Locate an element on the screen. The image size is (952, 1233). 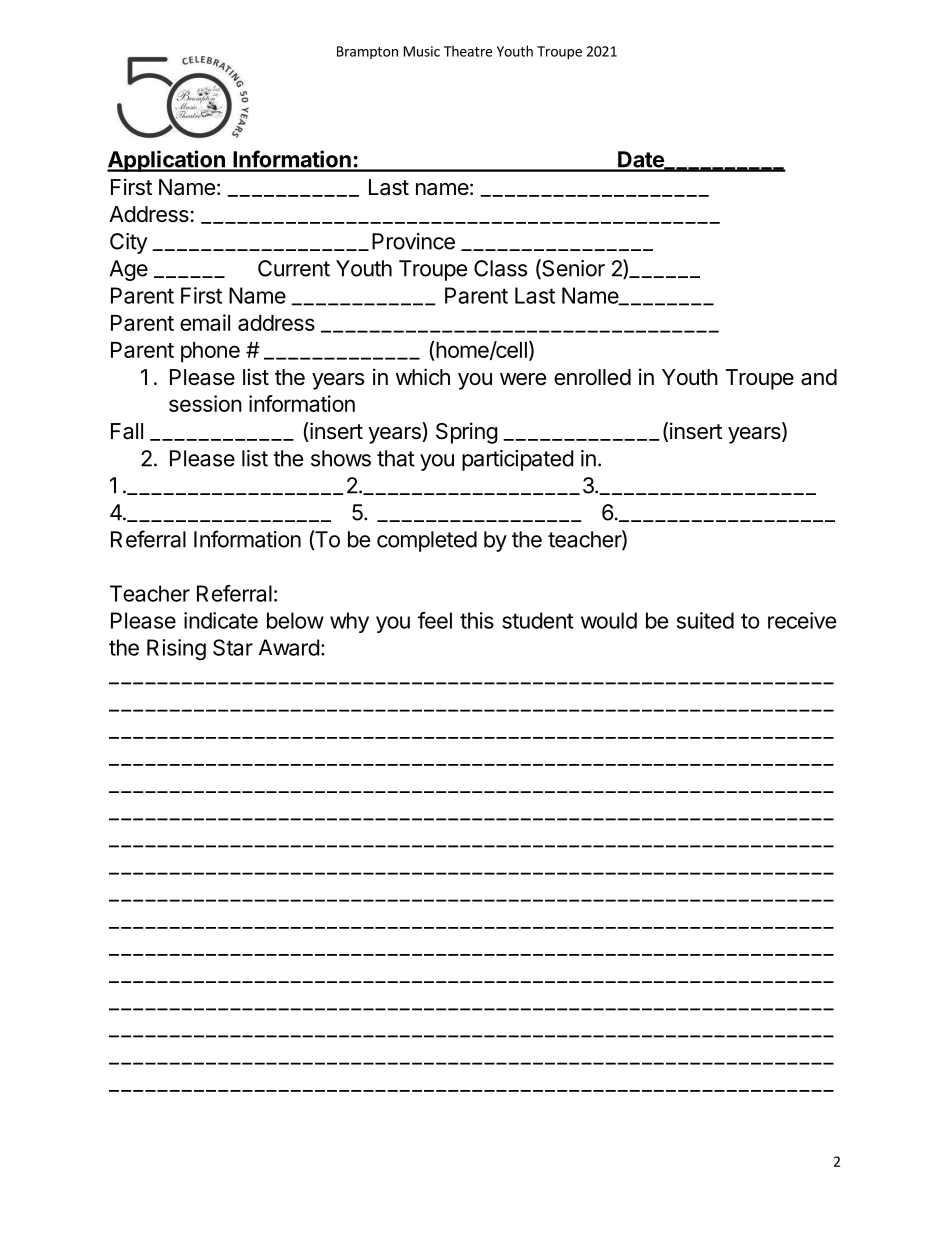
City is located at coordinates (129, 243).
